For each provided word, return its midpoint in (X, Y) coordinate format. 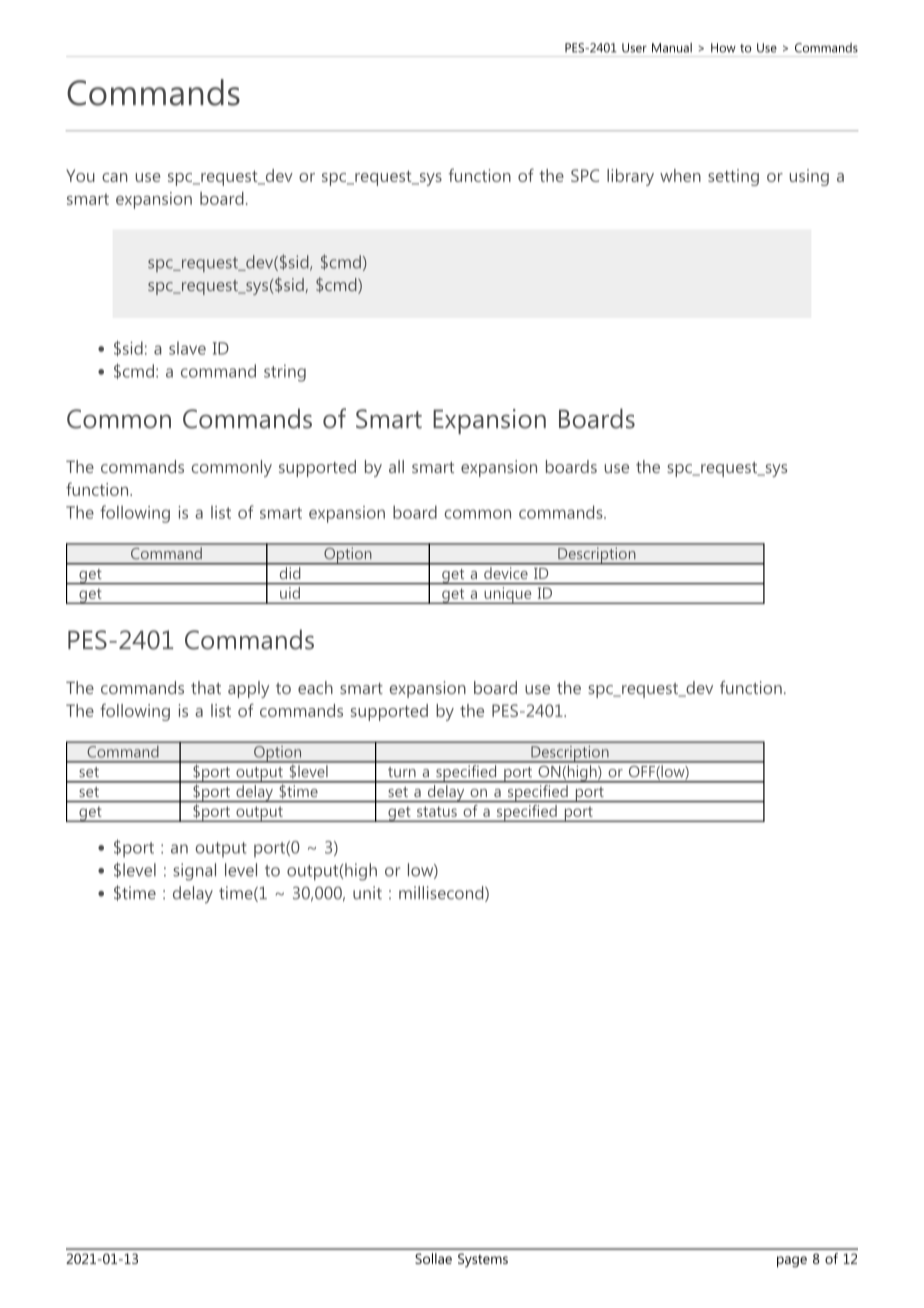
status (437, 812)
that (206, 687)
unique (508, 595)
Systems (483, 1260)
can (114, 177)
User (634, 48)
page (792, 1262)
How (723, 48)
